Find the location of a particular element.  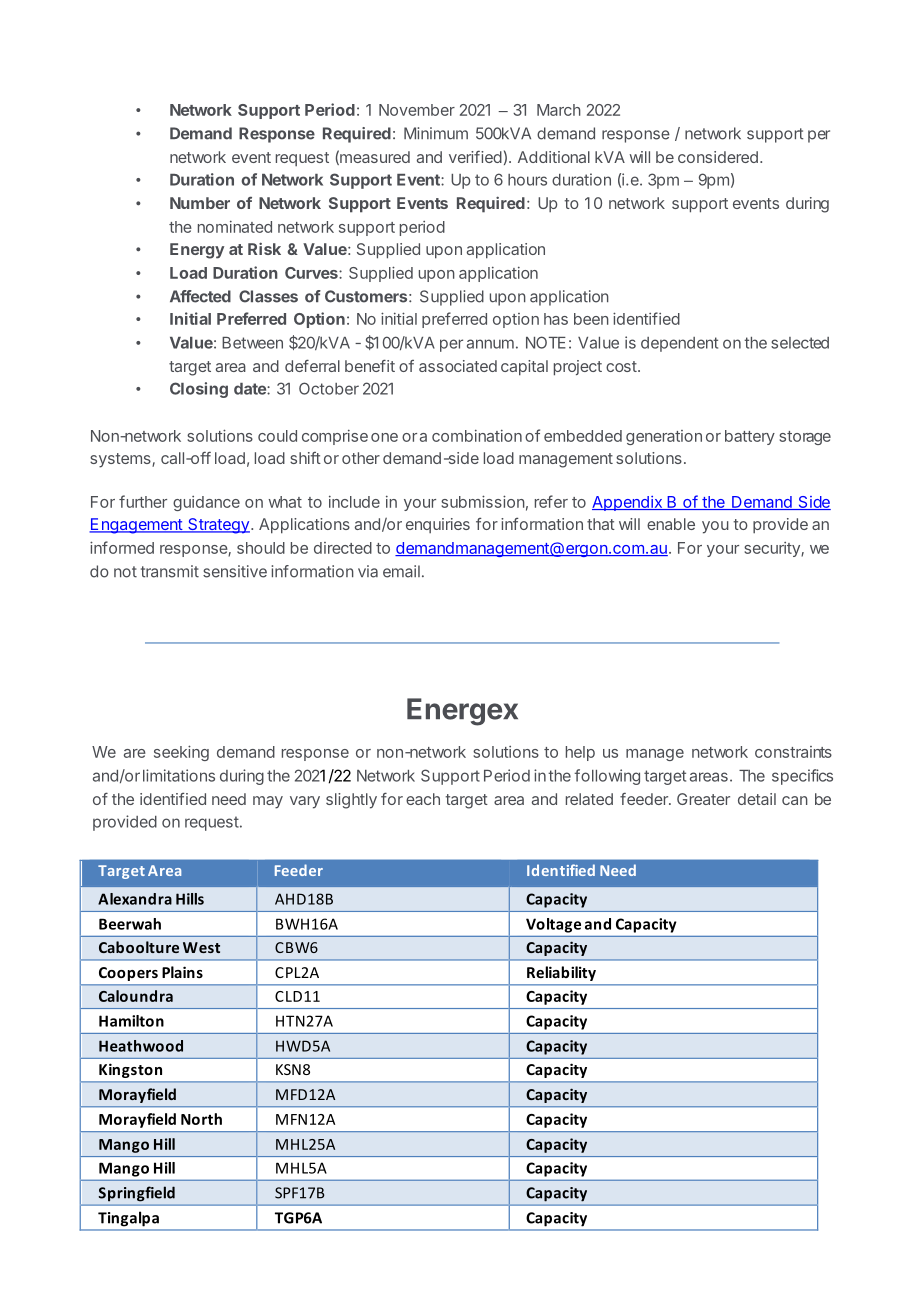

sensitive is located at coordinates (235, 571).
